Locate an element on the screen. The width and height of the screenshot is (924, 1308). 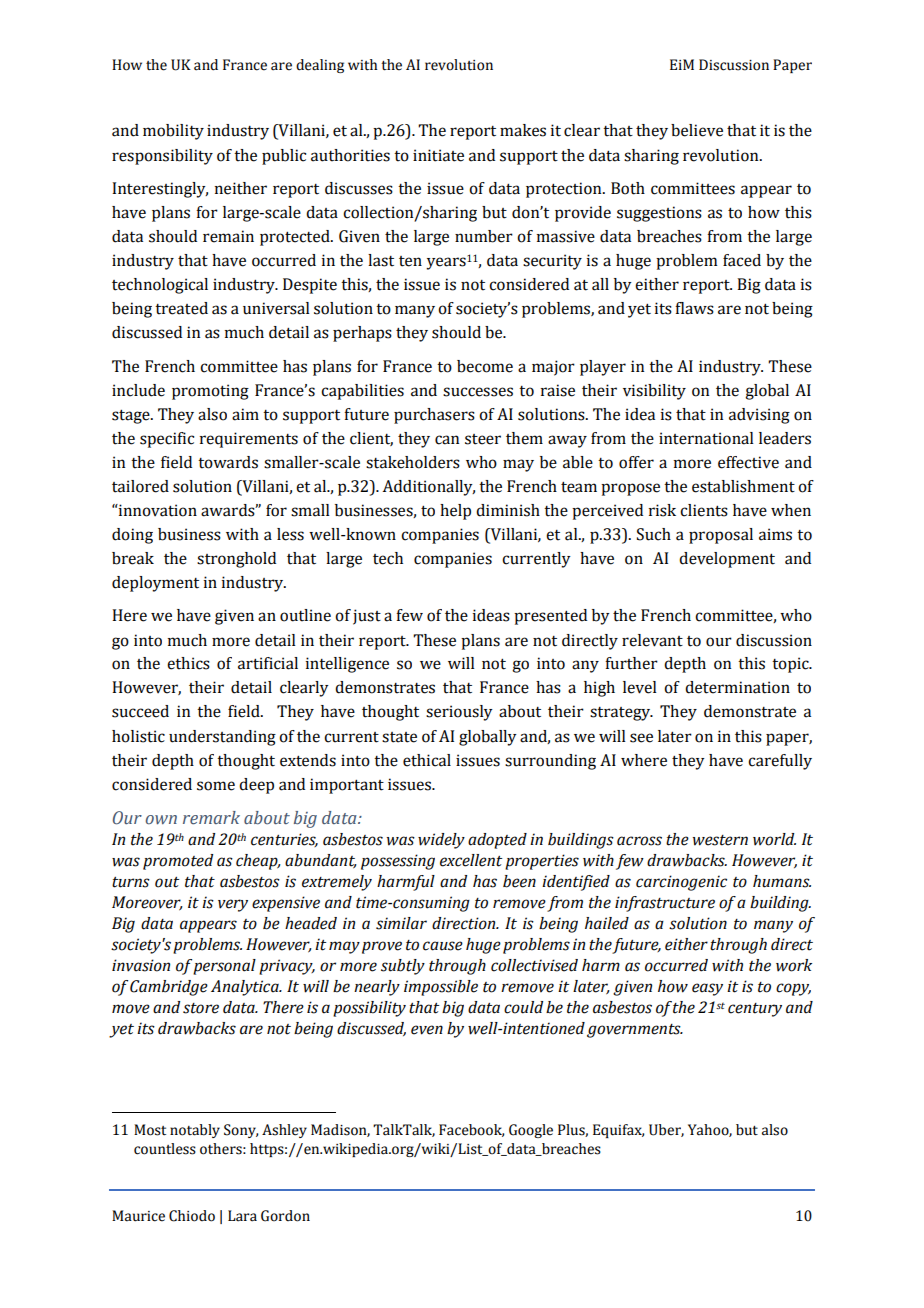
mobility is located at coordinates (173, 132).
